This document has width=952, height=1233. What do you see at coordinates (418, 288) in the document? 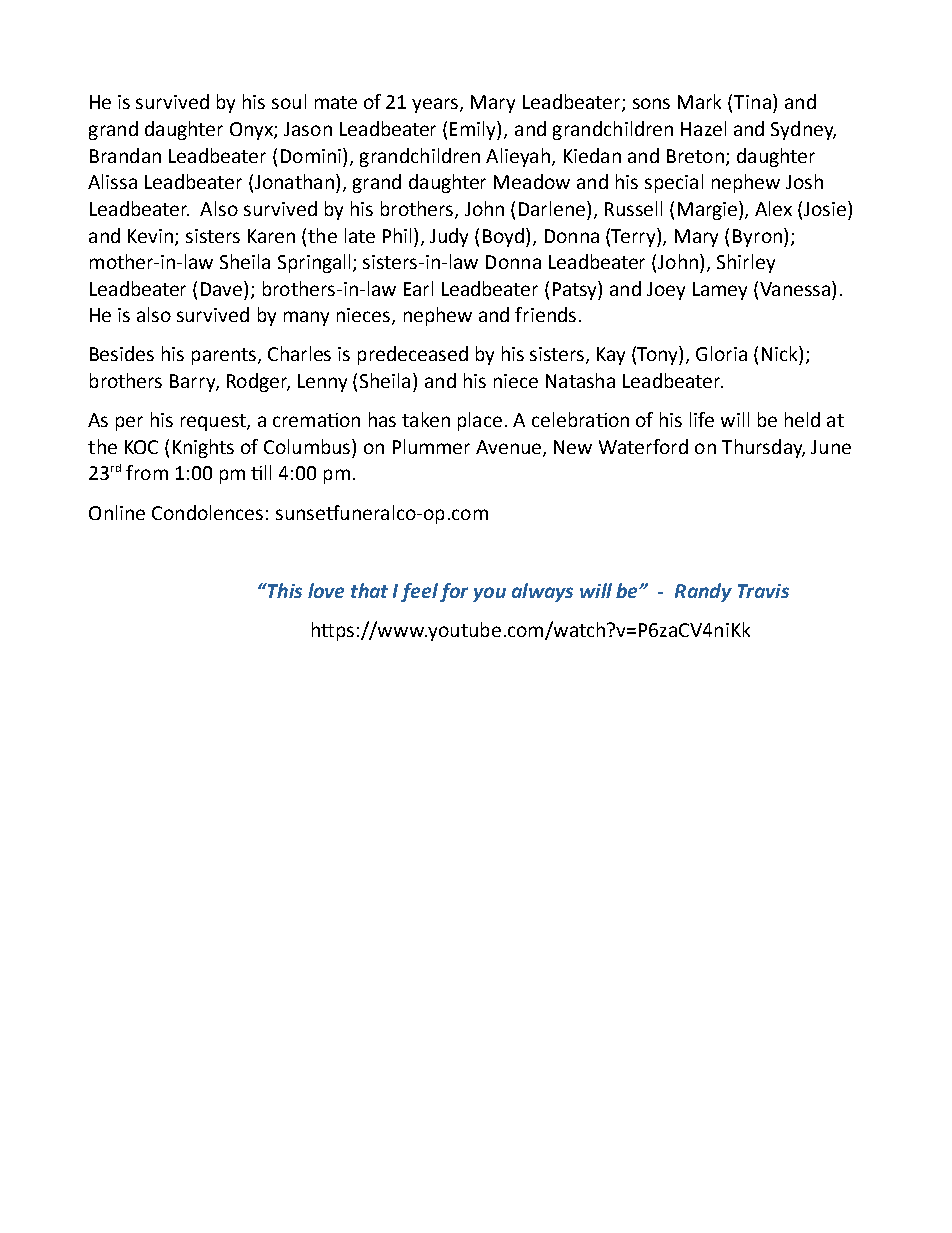
I see `Earl` at bounding box center [418, 288].
